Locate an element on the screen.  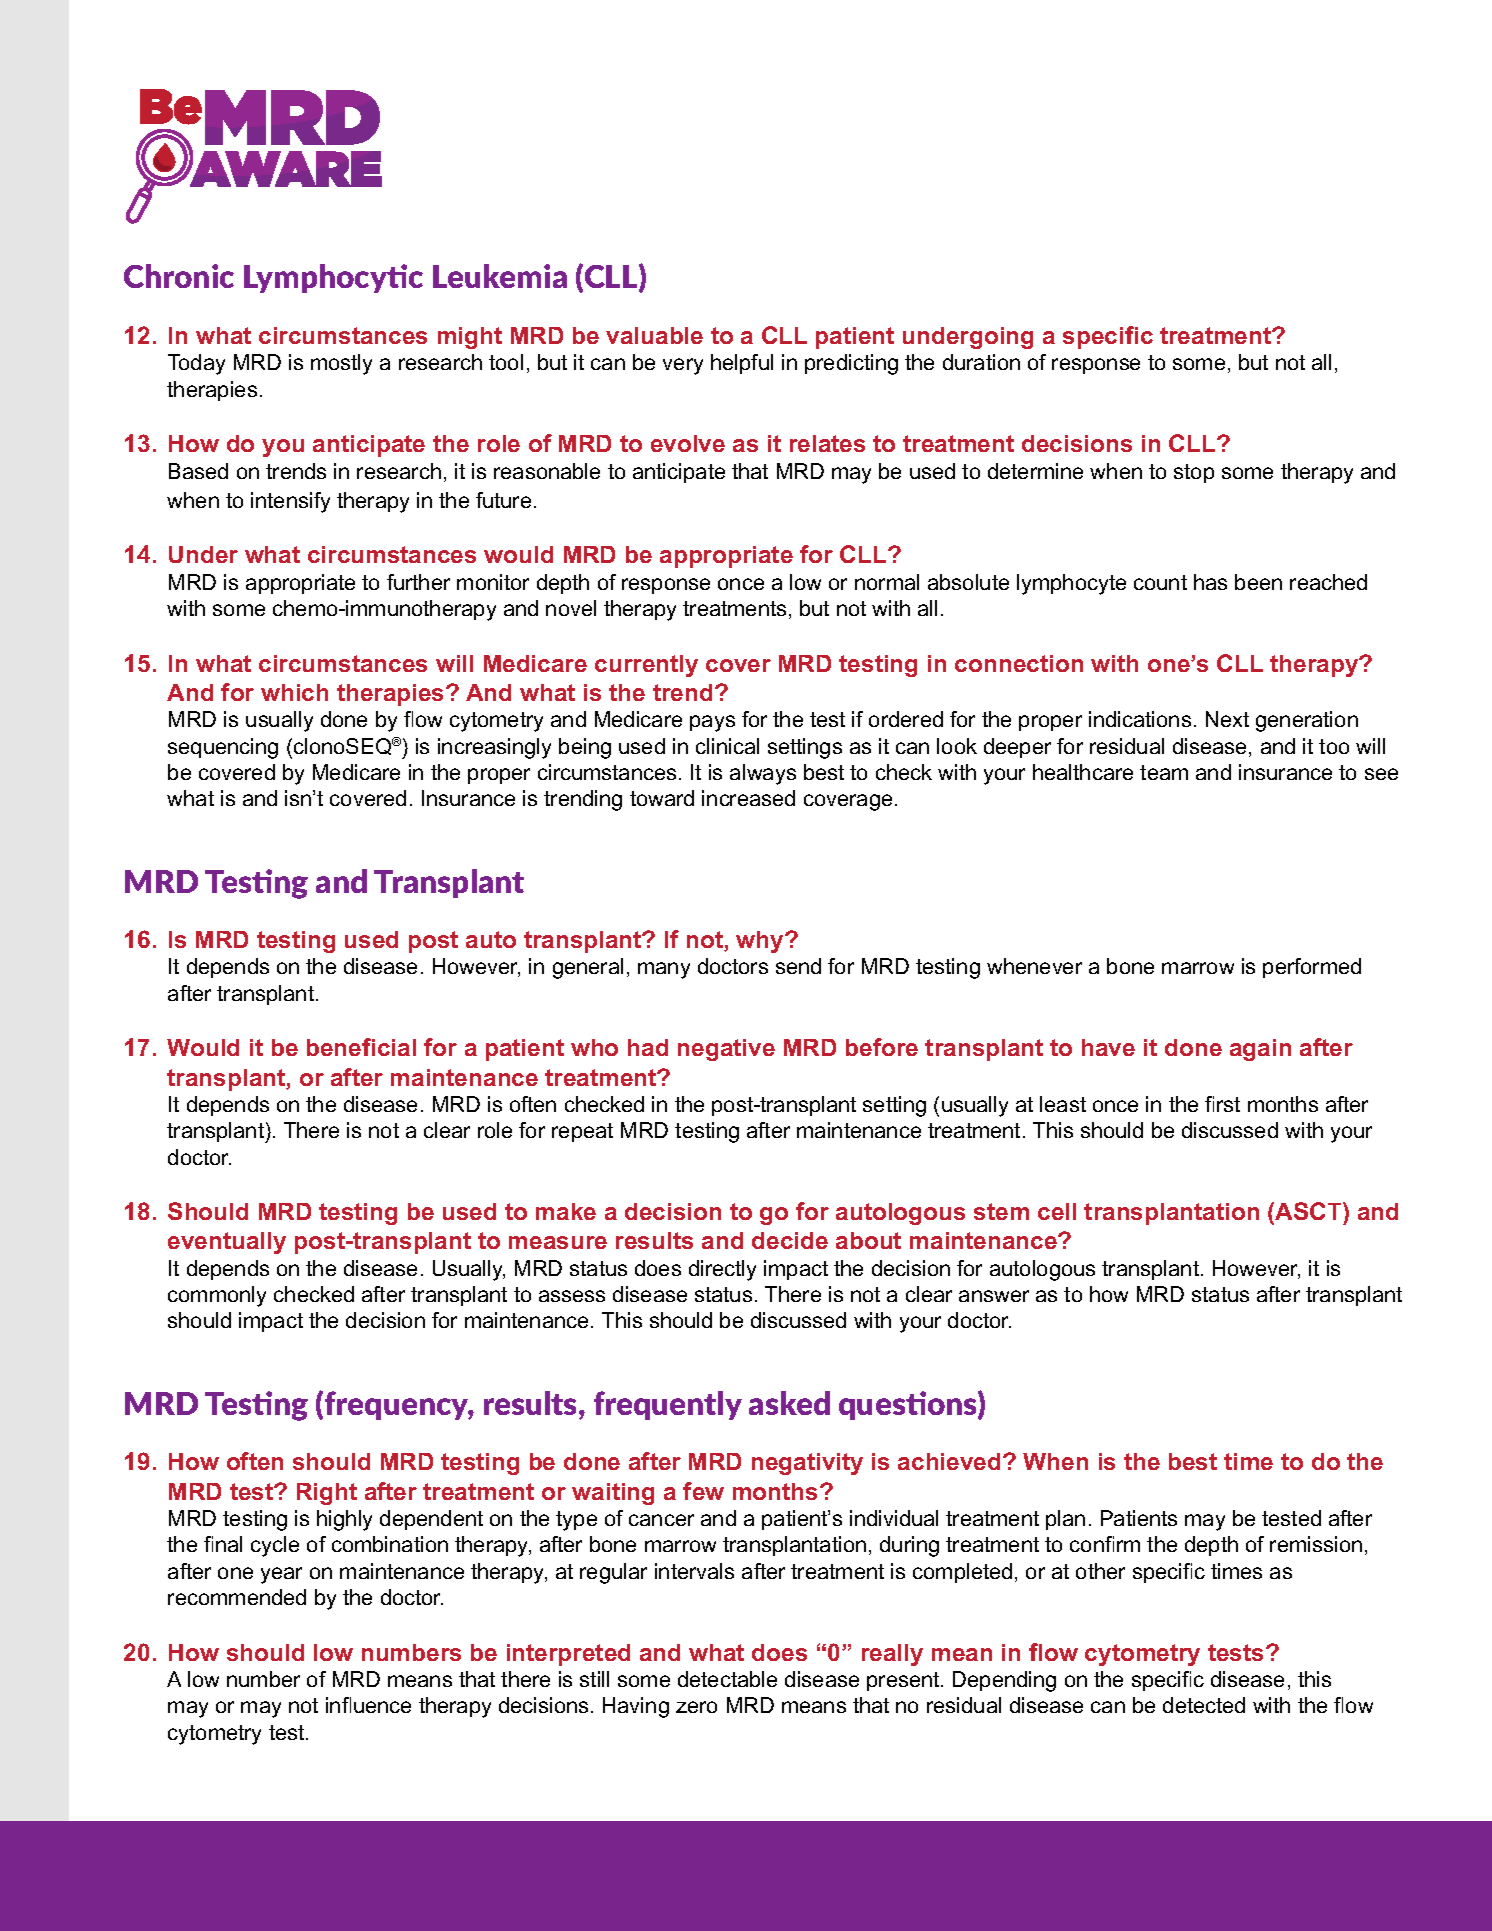
detectable is located at coordinates (727, 1679).
